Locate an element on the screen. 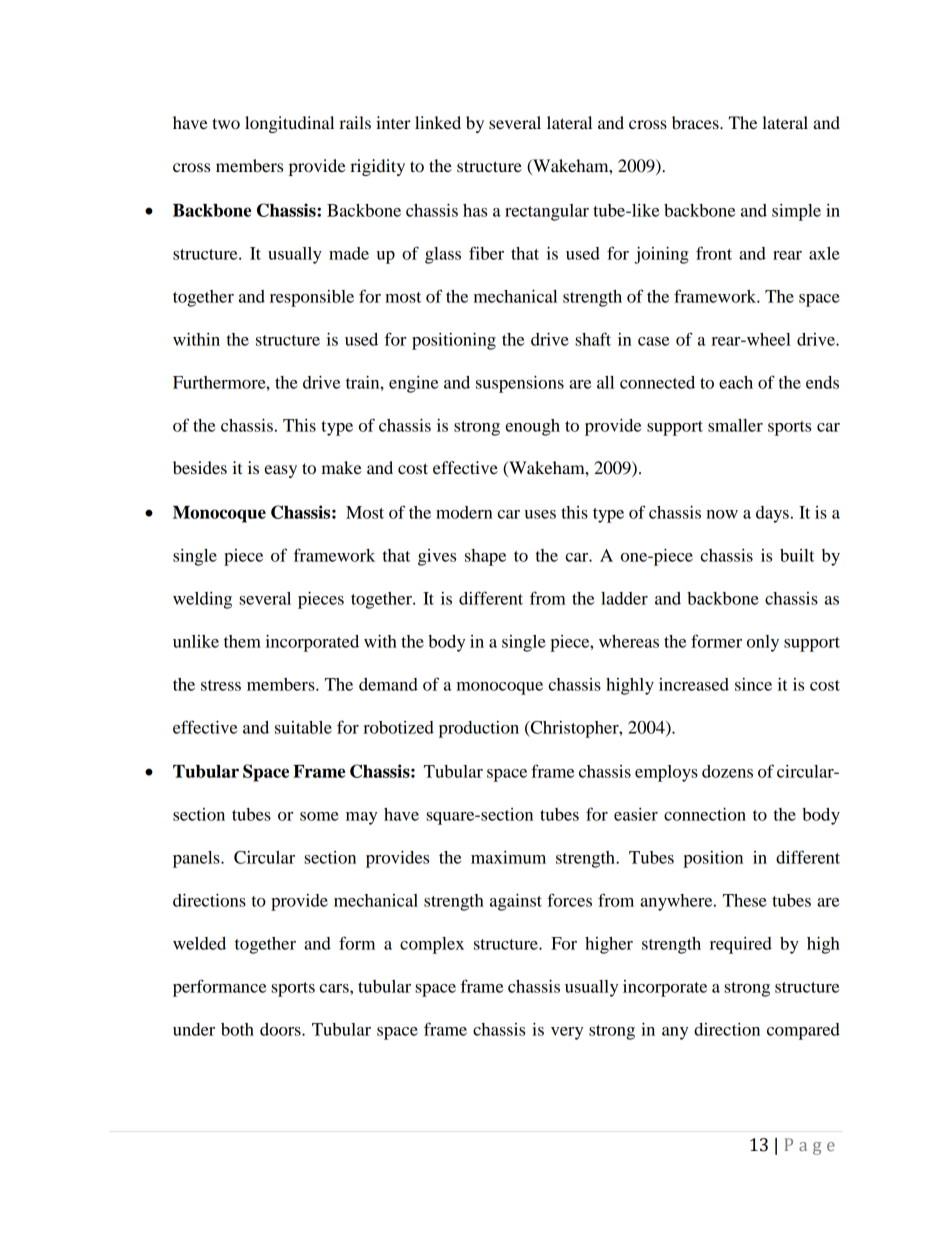 The image size is (952, 1233). linked is located at coordinates (438, 122).
